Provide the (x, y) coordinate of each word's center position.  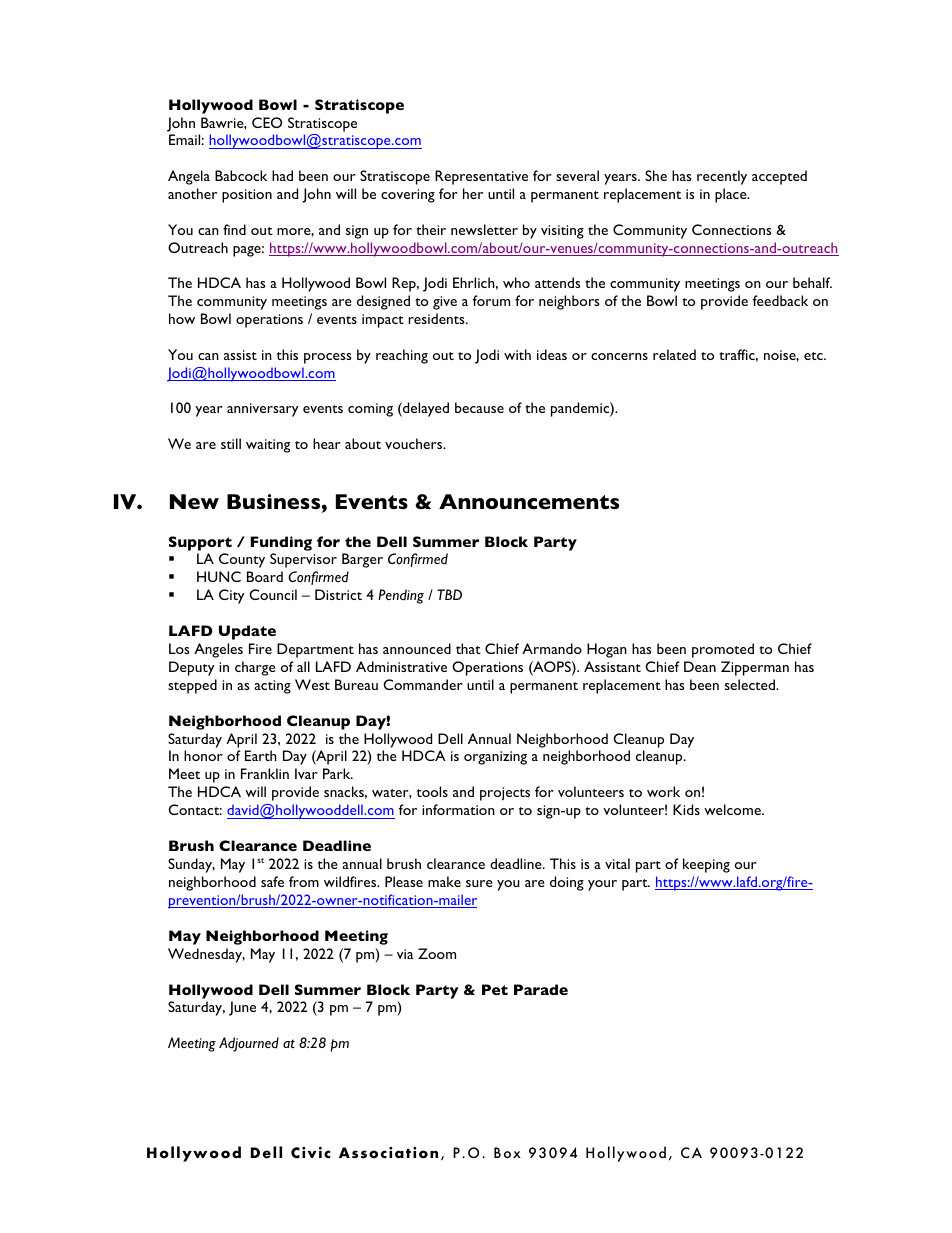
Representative (481, 177)
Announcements (529, 501)
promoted (723, 650)
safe (272, 881)
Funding (281, 543)
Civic (311, 1153)
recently (722, 177)
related (674, 354)
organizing (495, 758)
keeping (706, 865)
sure (479, 883)
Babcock (241, 175)
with (517, 354)
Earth (261, 755)
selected (751, 684)
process (328, 358)
